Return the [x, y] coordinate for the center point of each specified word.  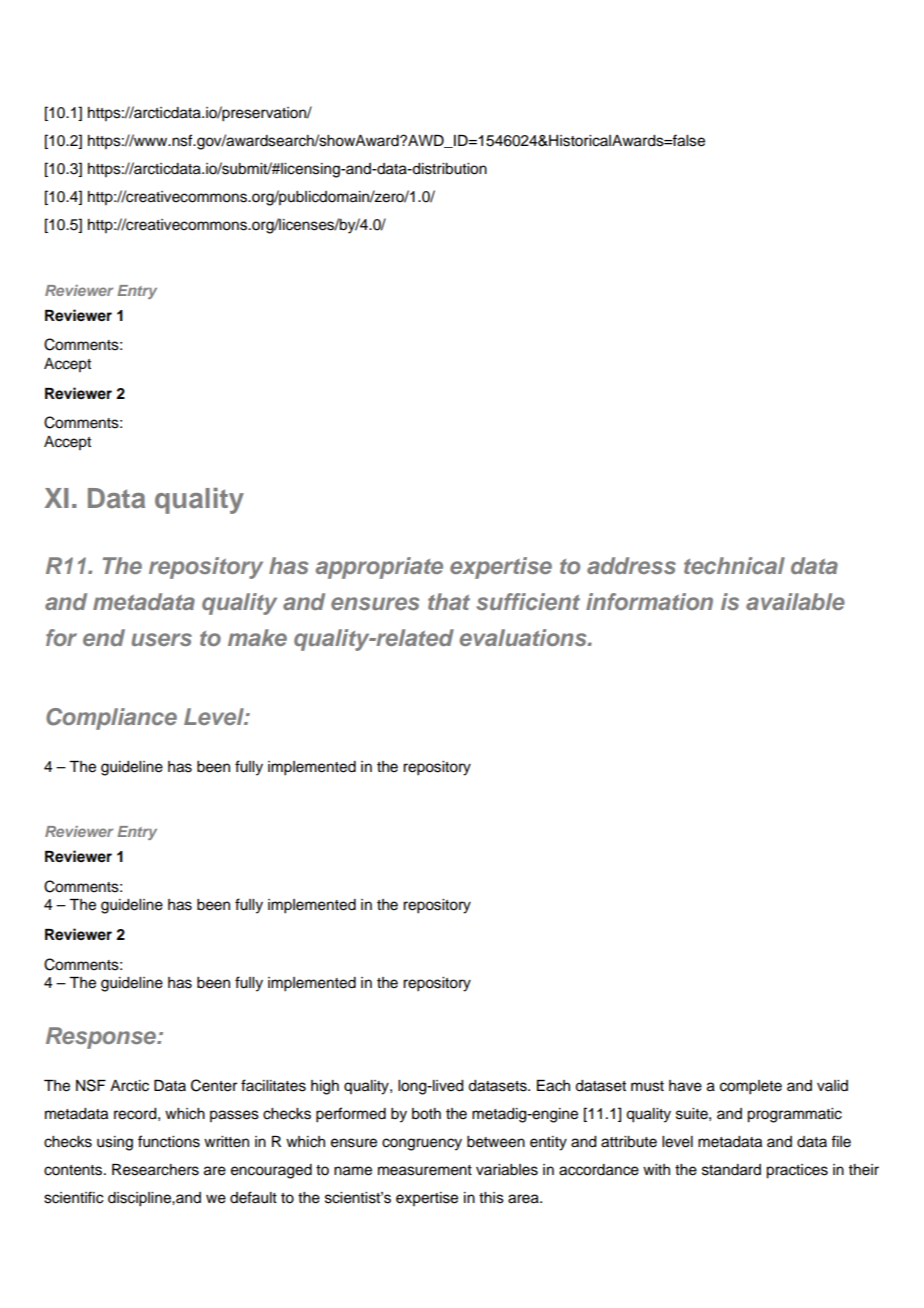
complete [751, 1087]
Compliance [111, 719]
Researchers [155, 1170]
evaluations [524, 637]
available [795, 601]
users [161, 639]
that [449, 601]
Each [553, 1086]
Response [102, 1038]
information [649, 601]
